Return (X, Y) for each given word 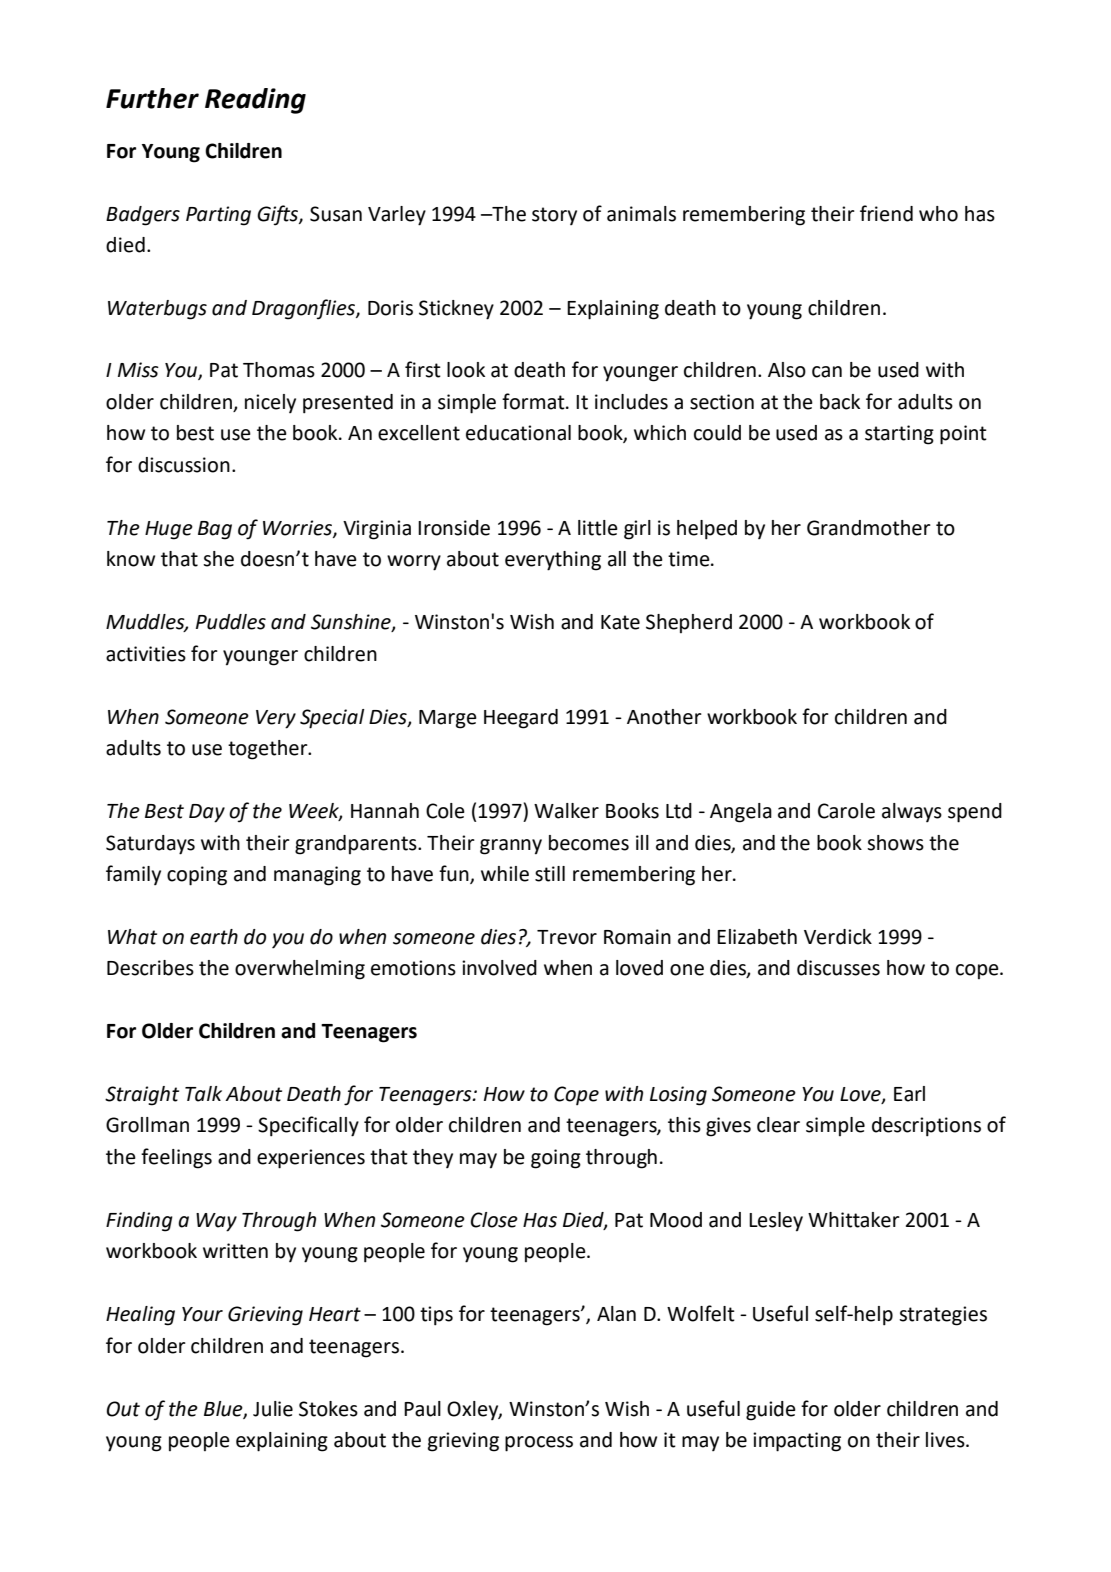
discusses (838, 968)
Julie (273, 1409)
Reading (255, 101)
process (539, 1444)
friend (886, 213)
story (554, 216)
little (598, 528)
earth (214, 937)
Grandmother (869, 528)
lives (946, 1440)
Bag (215, 530)
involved (499, 968)
